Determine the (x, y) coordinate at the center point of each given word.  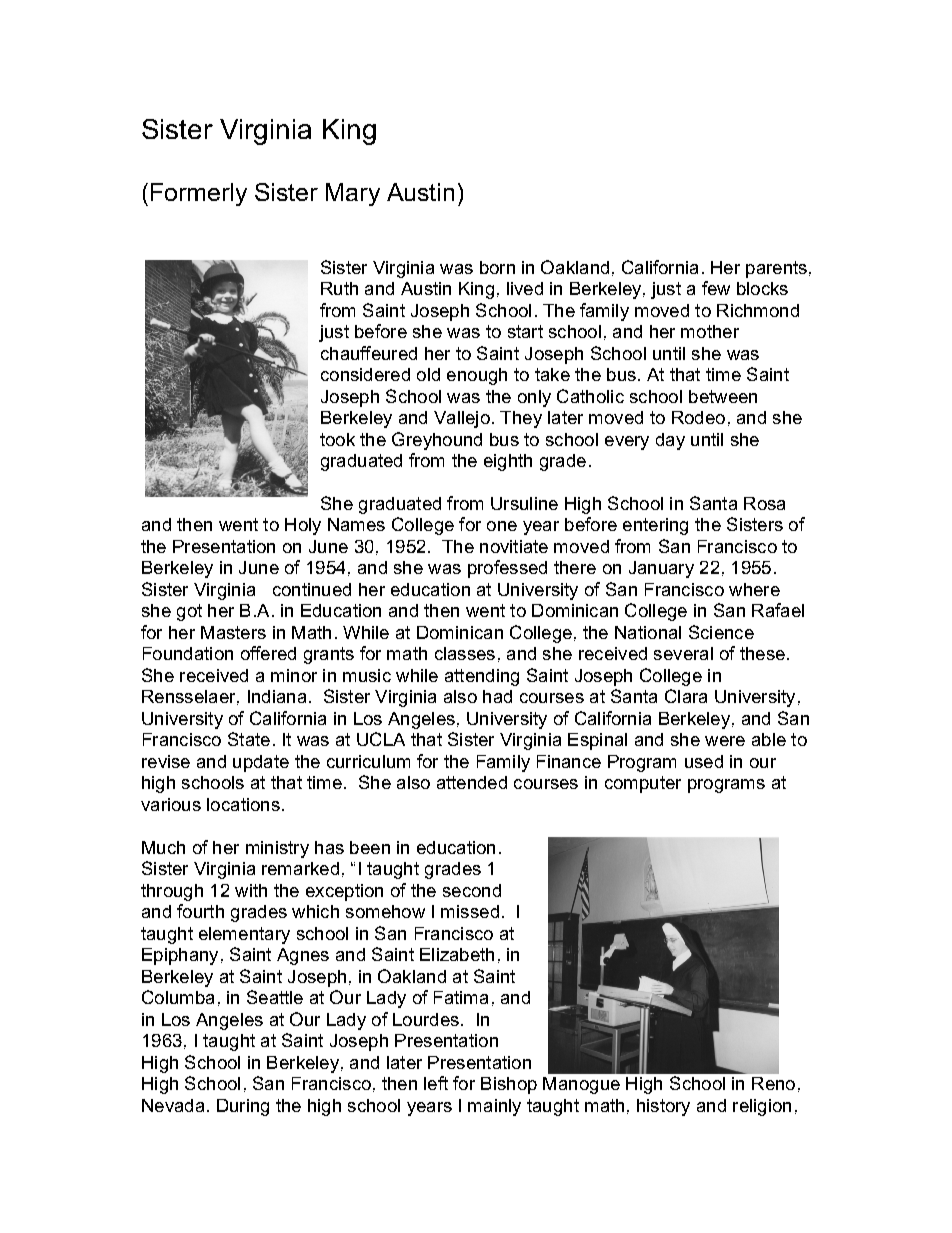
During (243, 1107)
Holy (303, 526)
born (497, 267)
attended (472, 782)
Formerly (199, 194)
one (502, 526)
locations (243, 804)
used (704, 761)
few (716, 288)
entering (655, 526)
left (436, 1083)
